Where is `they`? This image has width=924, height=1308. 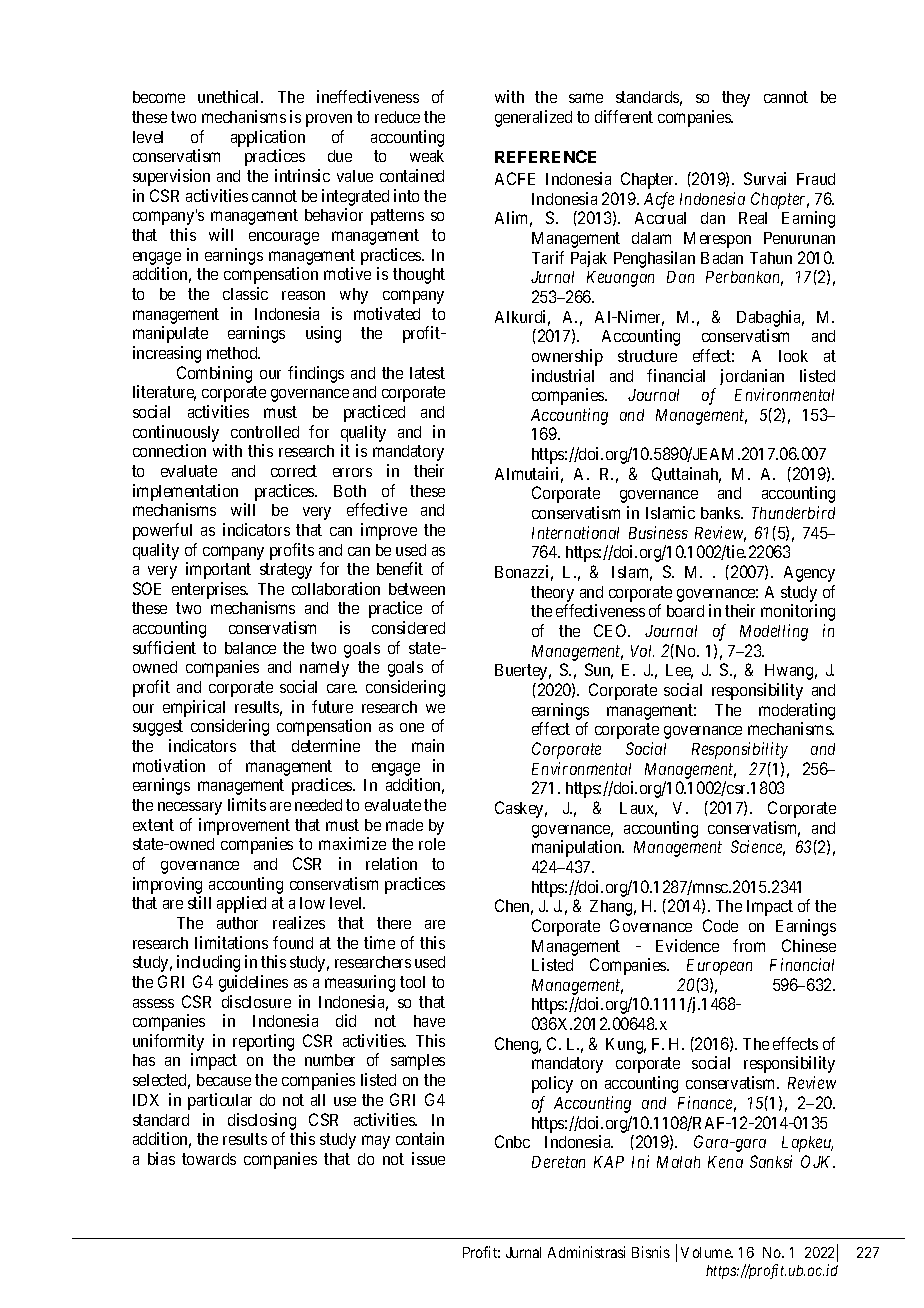 they is located at coordinates (736, 99).
